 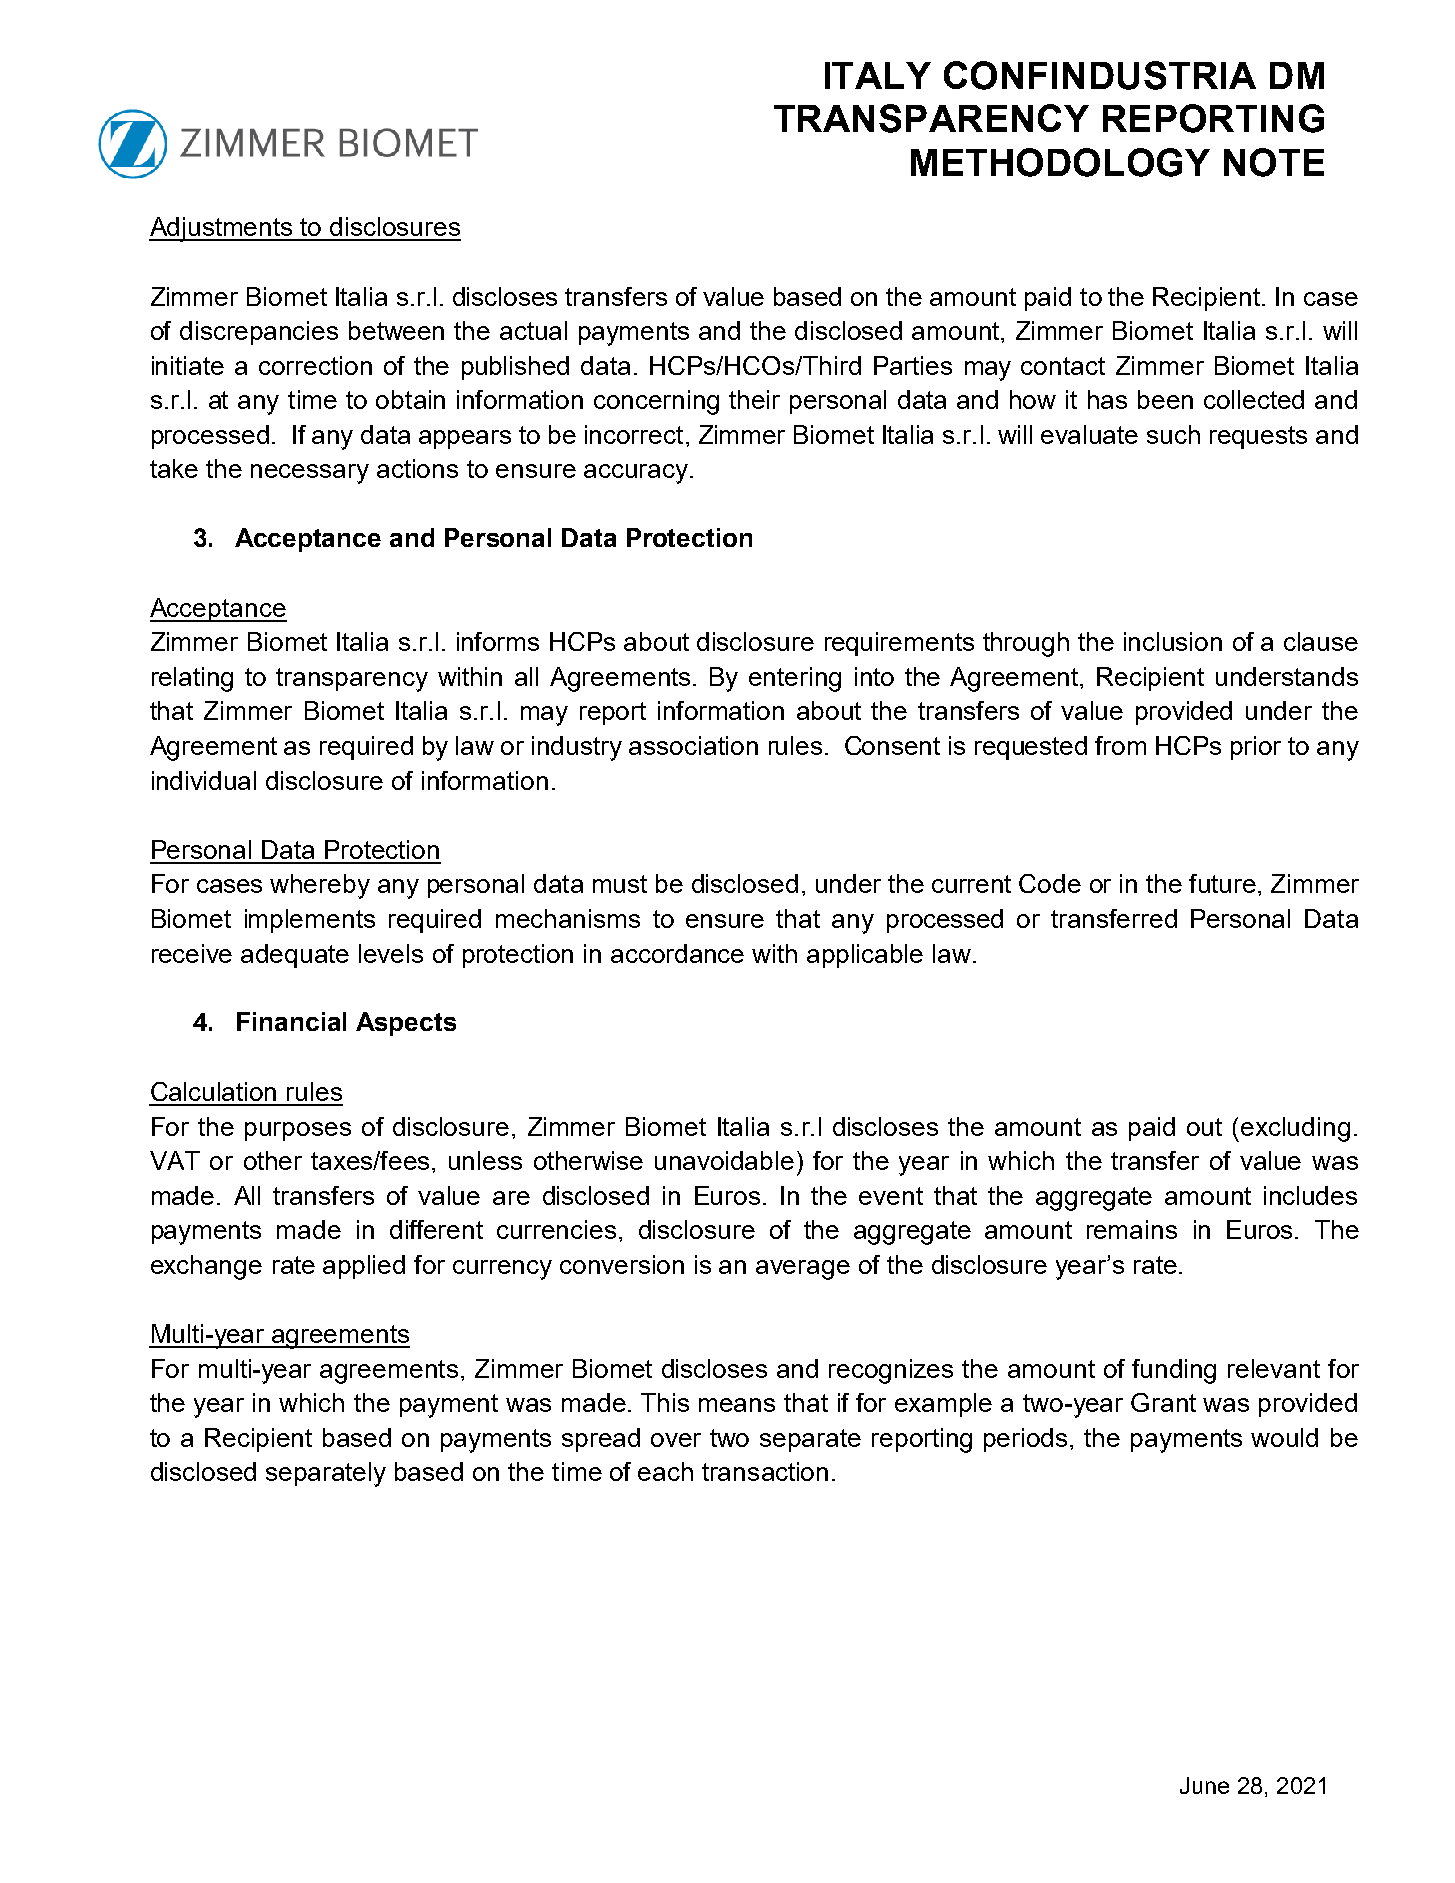 I want to click on accordance, so click(x=677, y=953).
